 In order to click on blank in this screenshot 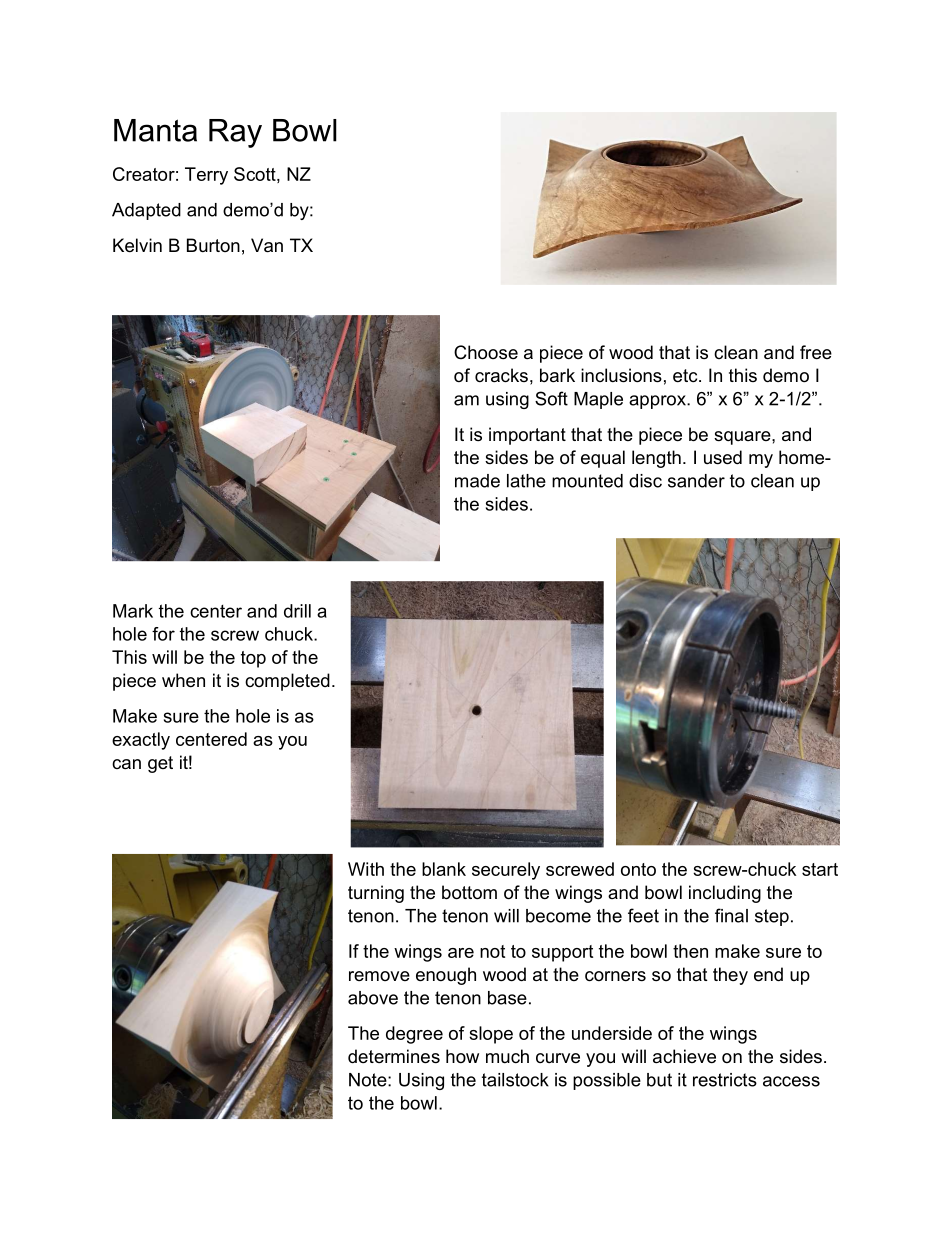, I will do `click(444, 869)`.
